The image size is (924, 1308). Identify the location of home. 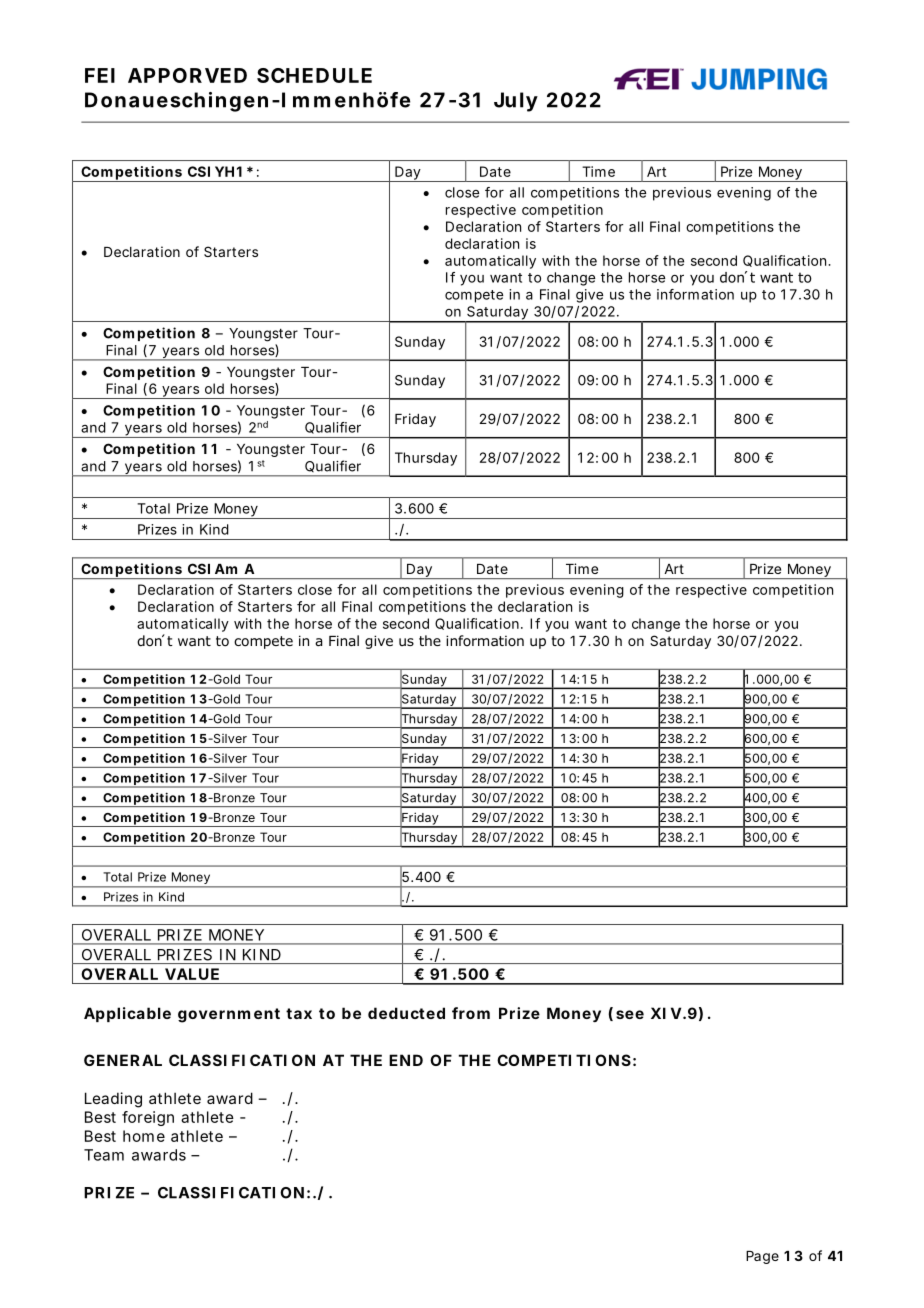
(144, 1136).
